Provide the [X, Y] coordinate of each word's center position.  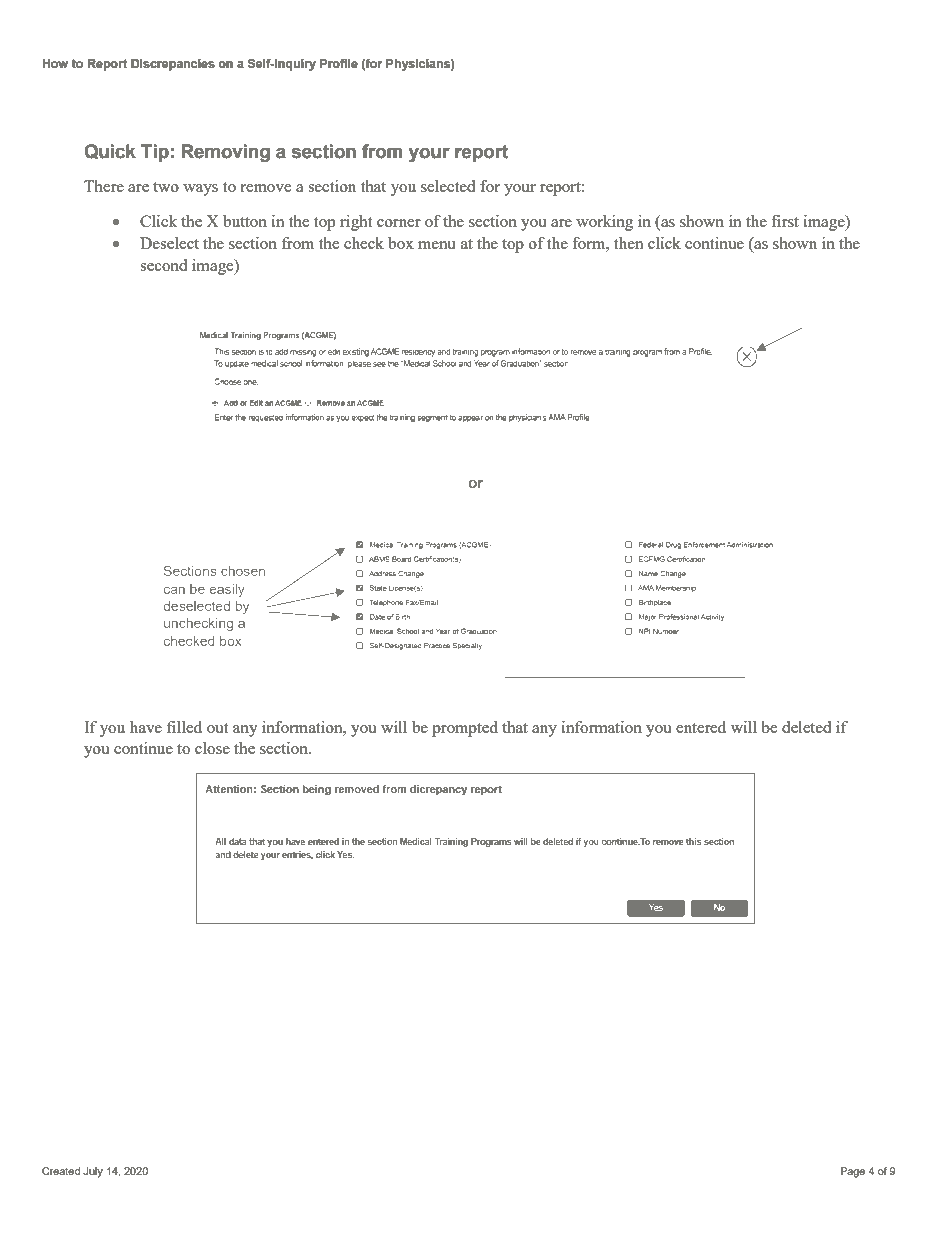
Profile [339, 64]
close [212, 748]
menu [437, 245]
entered [701, 727]
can [174, 590]
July [93, 1172]
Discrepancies [173, 65]
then [629, 243]
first [785, 221]
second [163, 265]
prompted [465, 729]
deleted [806, 727]
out [217, 728]
